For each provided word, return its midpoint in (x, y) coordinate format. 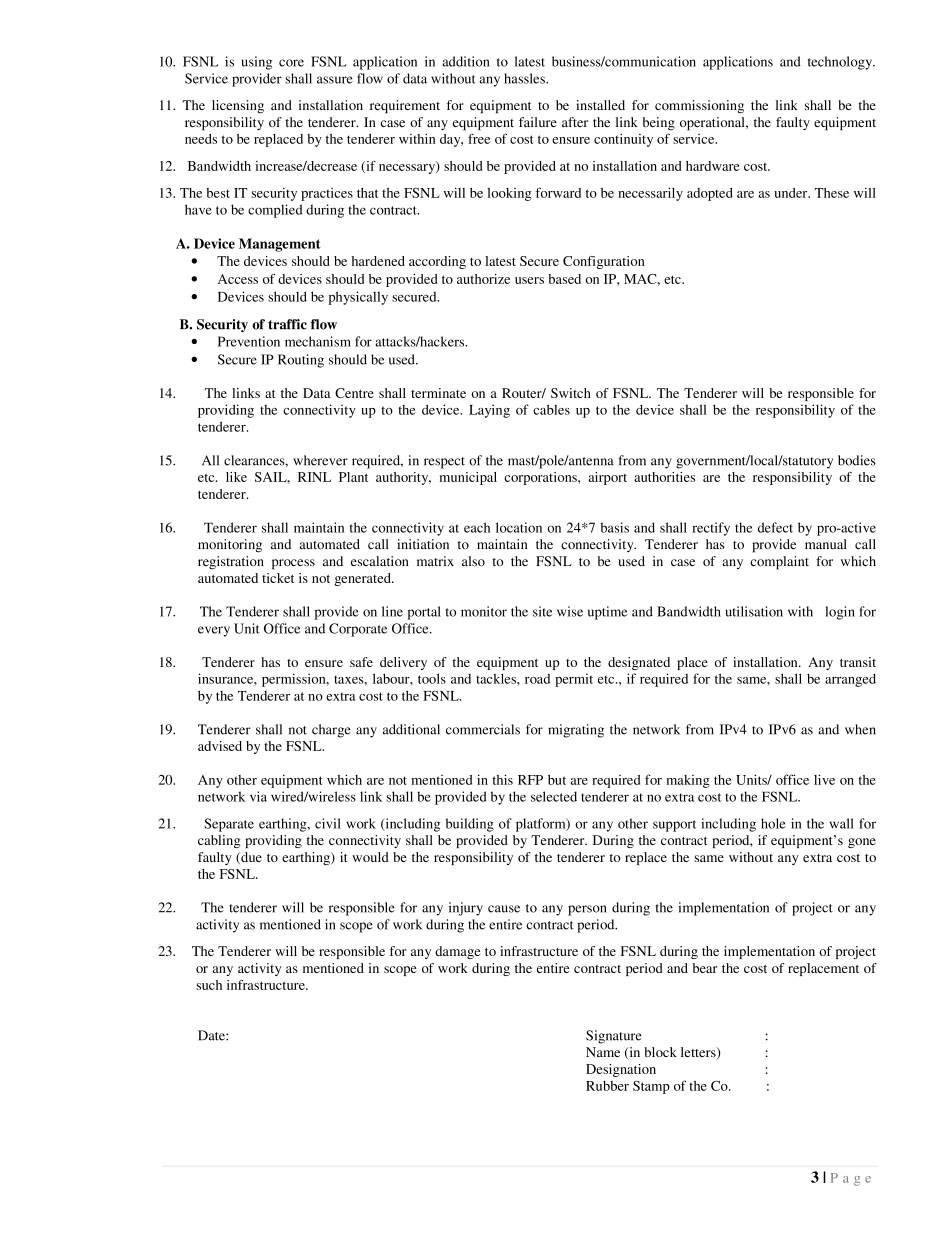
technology (841, 63)
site (542, 611)
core (291, 63)
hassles (525, 78)
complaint (779, 563)
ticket (278, 578)
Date (212, 1035)
